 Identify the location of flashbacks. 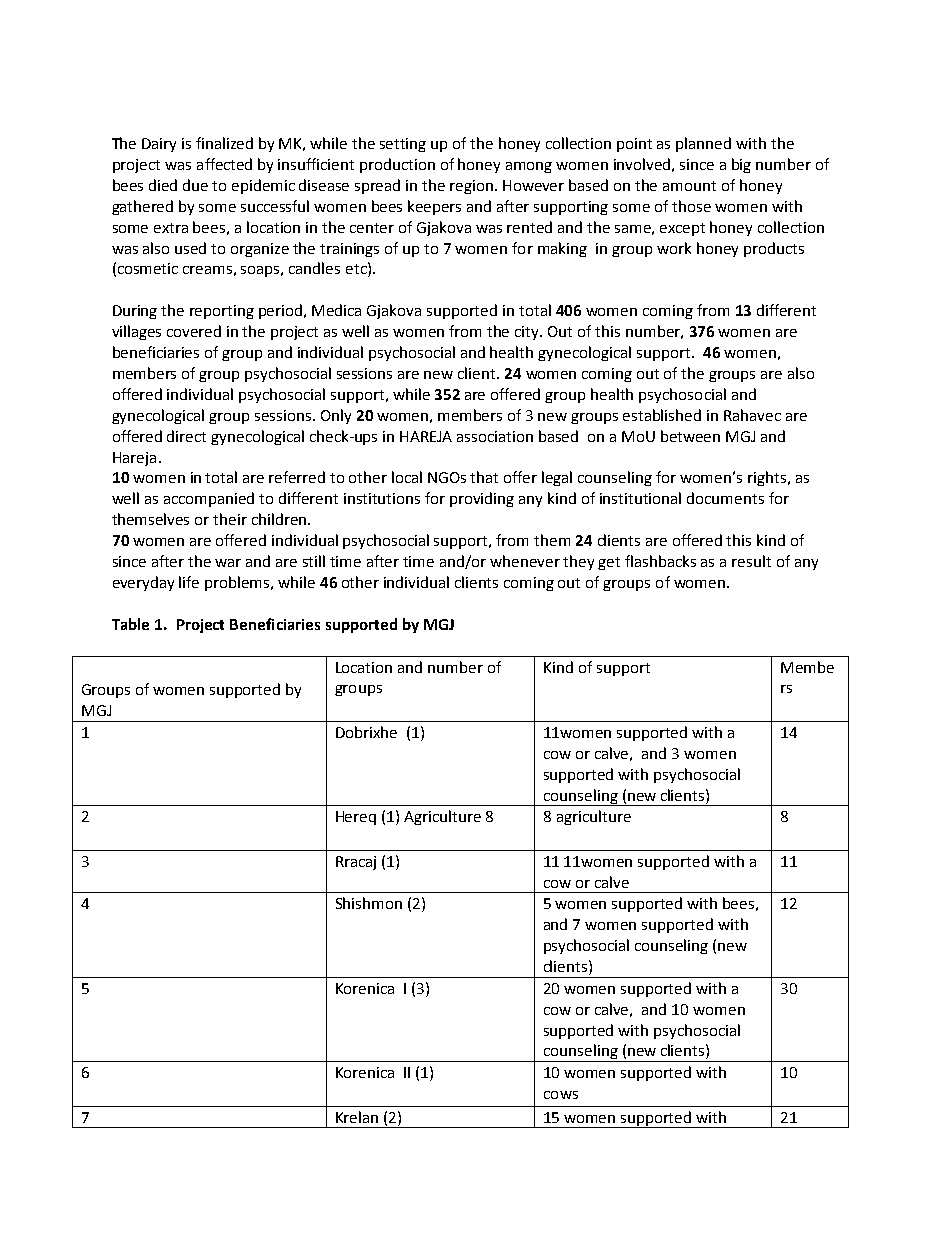
(660, 561).
